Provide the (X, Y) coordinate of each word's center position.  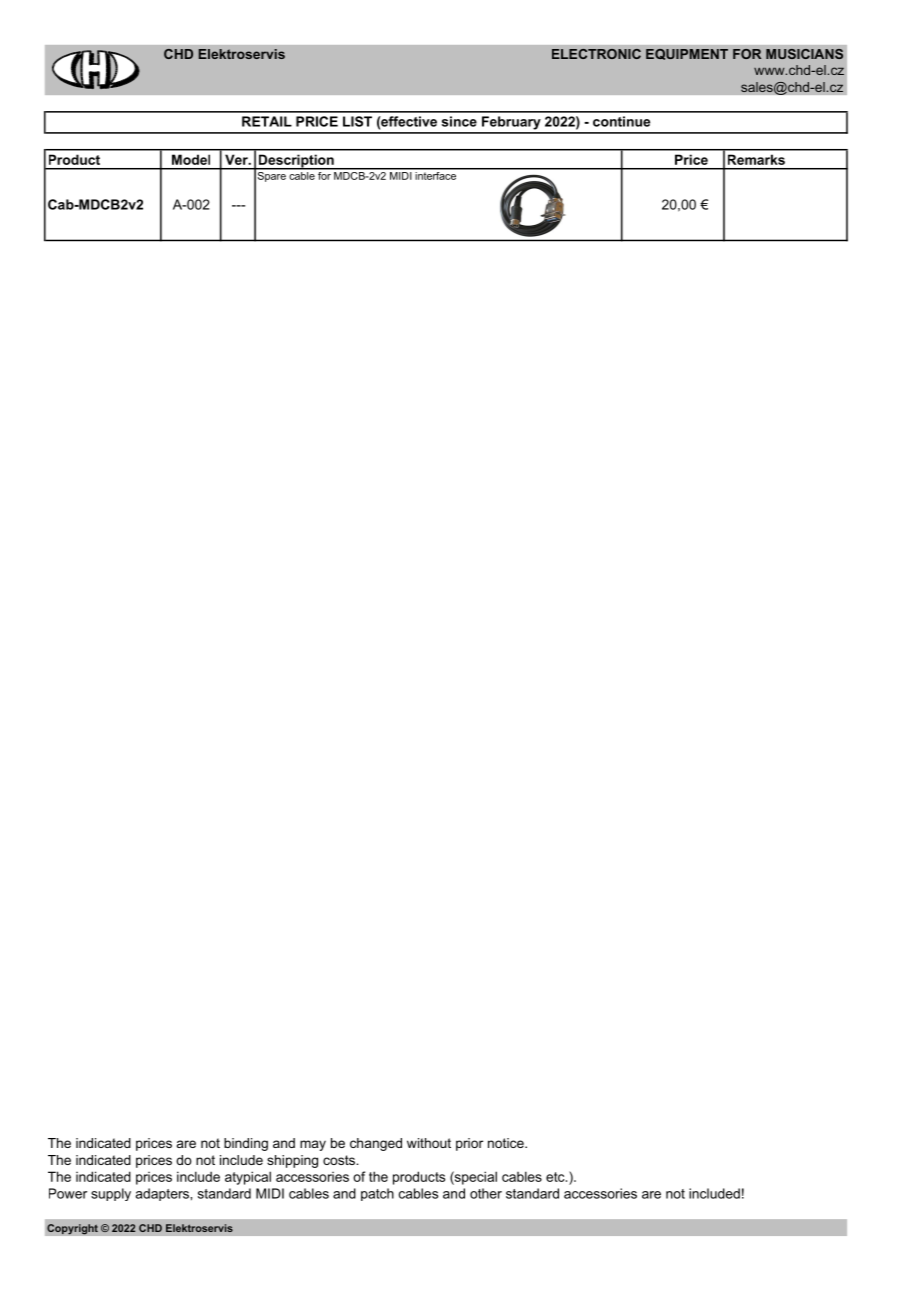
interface (436, 174)
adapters (163, 1194)
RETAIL (267, 121)
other (486, 1193)
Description (296, 162)
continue (621, 121)
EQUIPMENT (687, 54)
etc (556, 1177)
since (459, 121)
